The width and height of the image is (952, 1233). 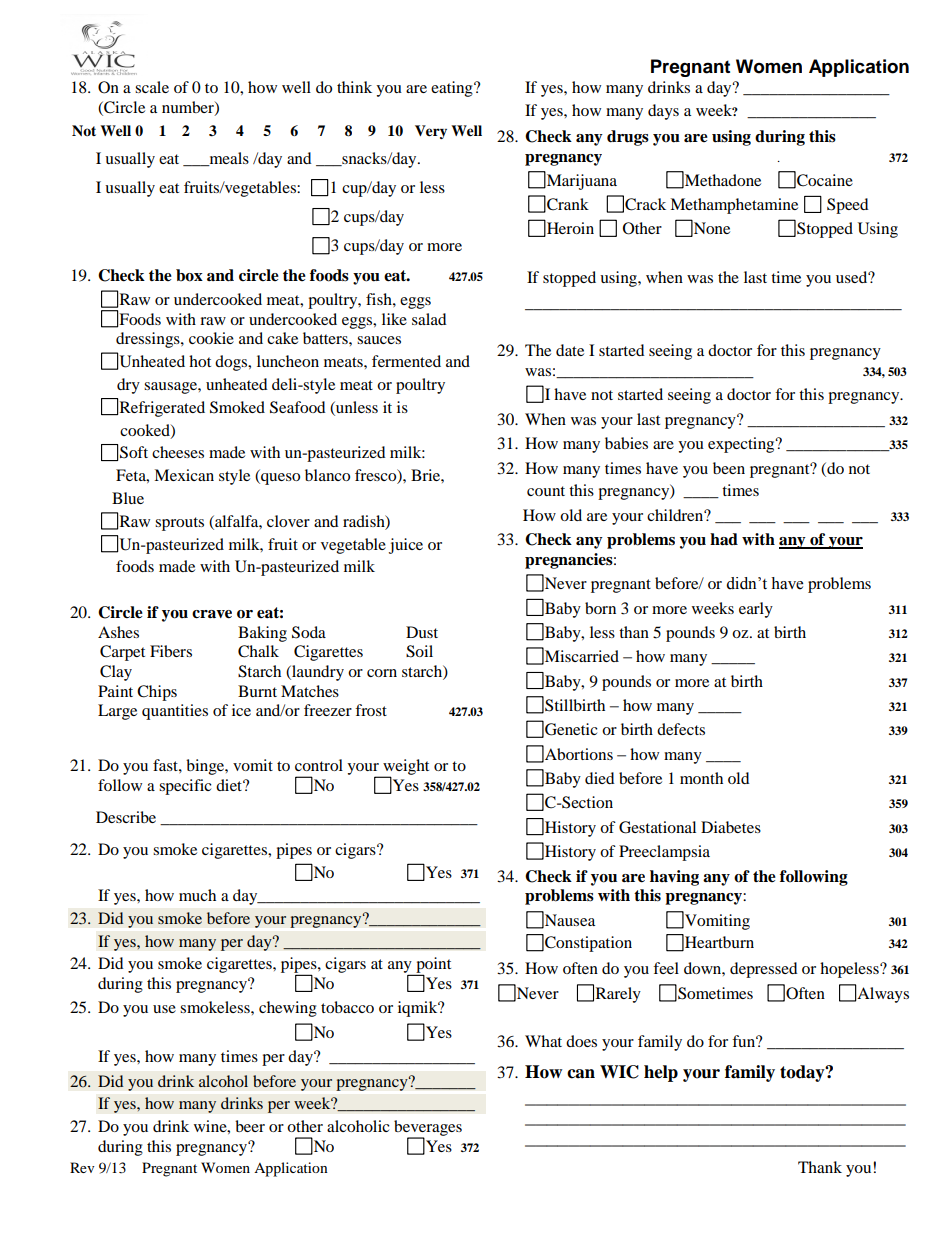 What do you see at coordinates (803, 1073) in the image?
I see `today` at bounding box center [803, 1073].
